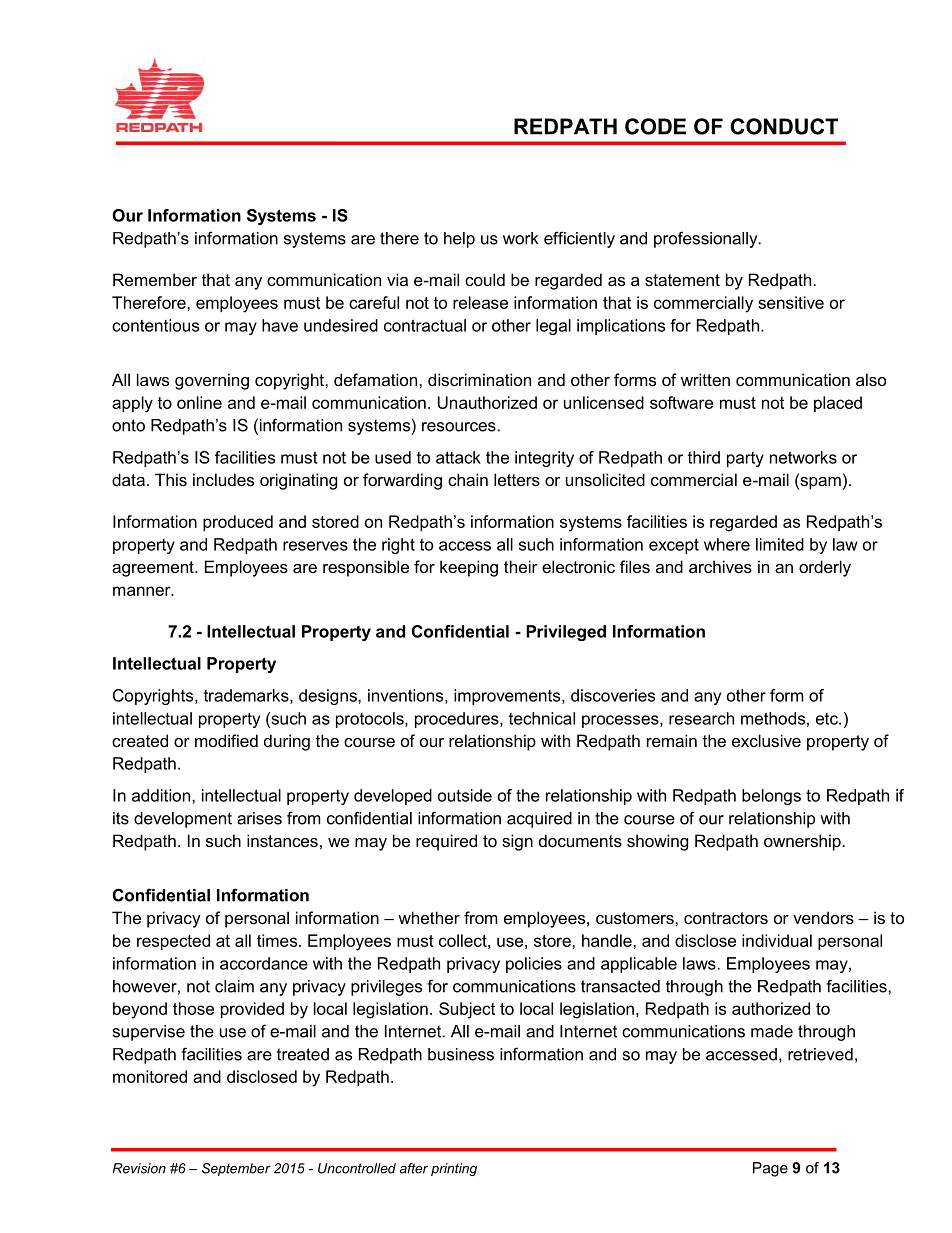  I want to click on Remember, so click(155, 279).
